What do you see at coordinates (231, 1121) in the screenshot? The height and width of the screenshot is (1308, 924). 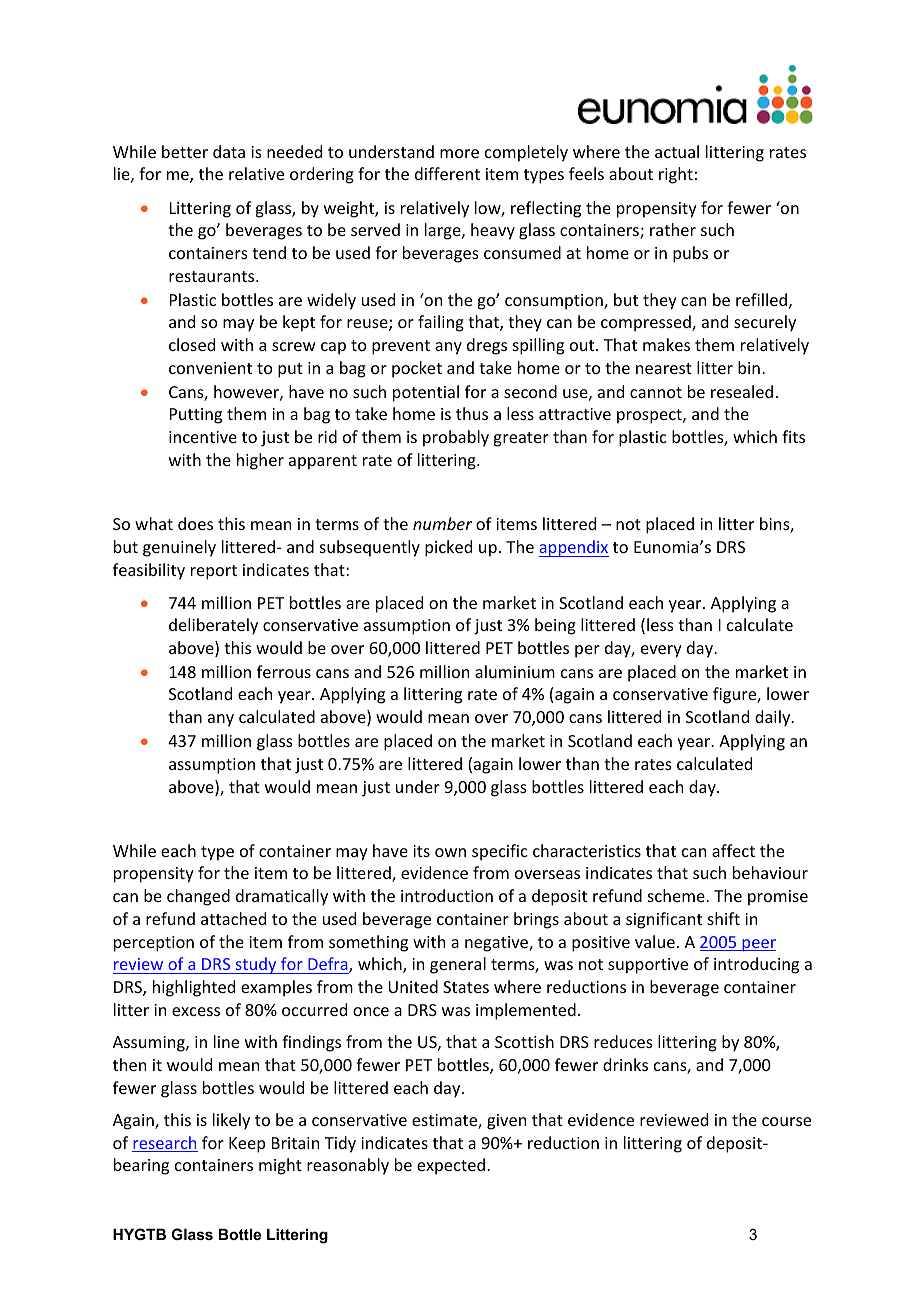 I see `likely` at bounding box center [231, 1121].
